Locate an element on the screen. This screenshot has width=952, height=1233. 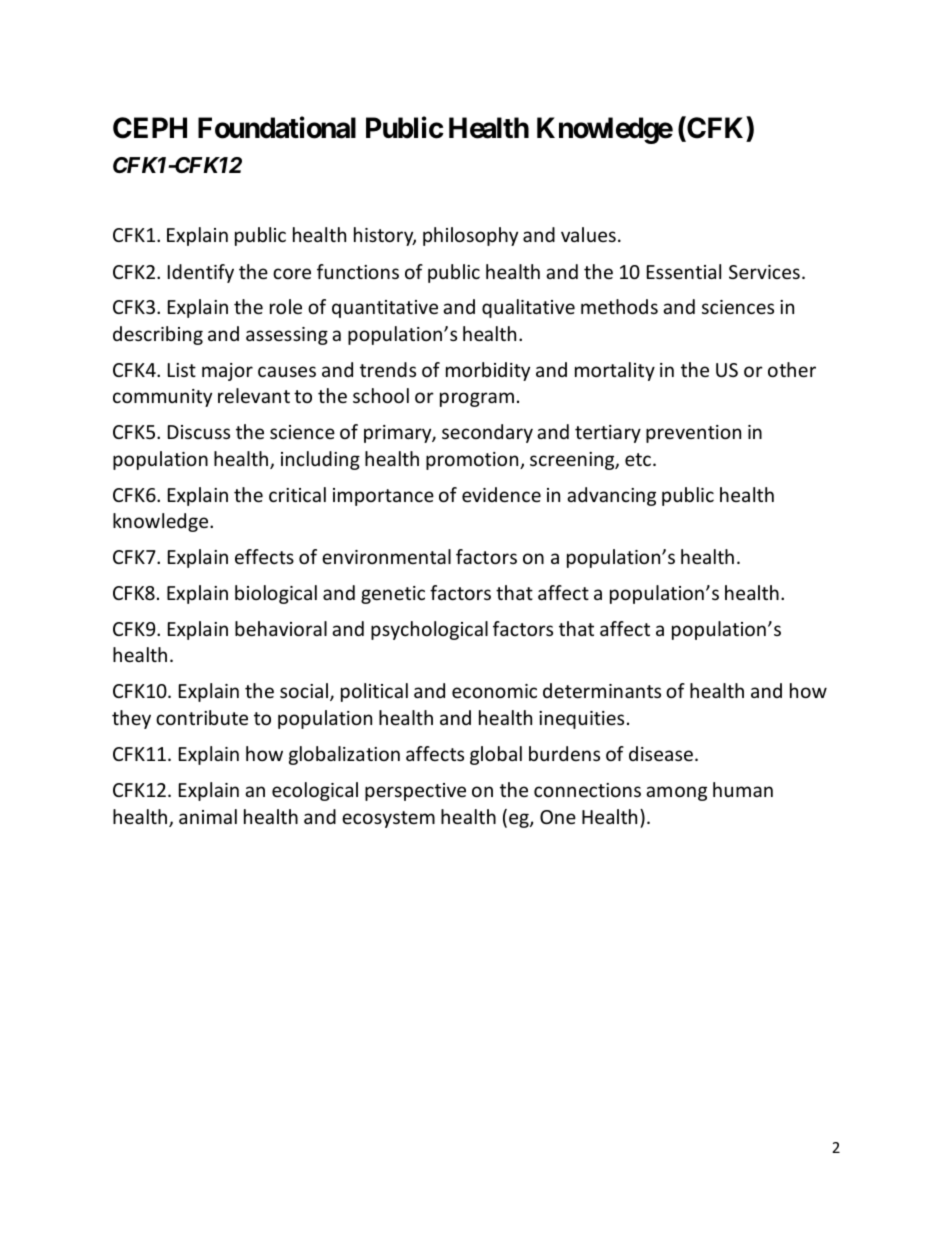
perspective is located at coordinates (415, 792).
